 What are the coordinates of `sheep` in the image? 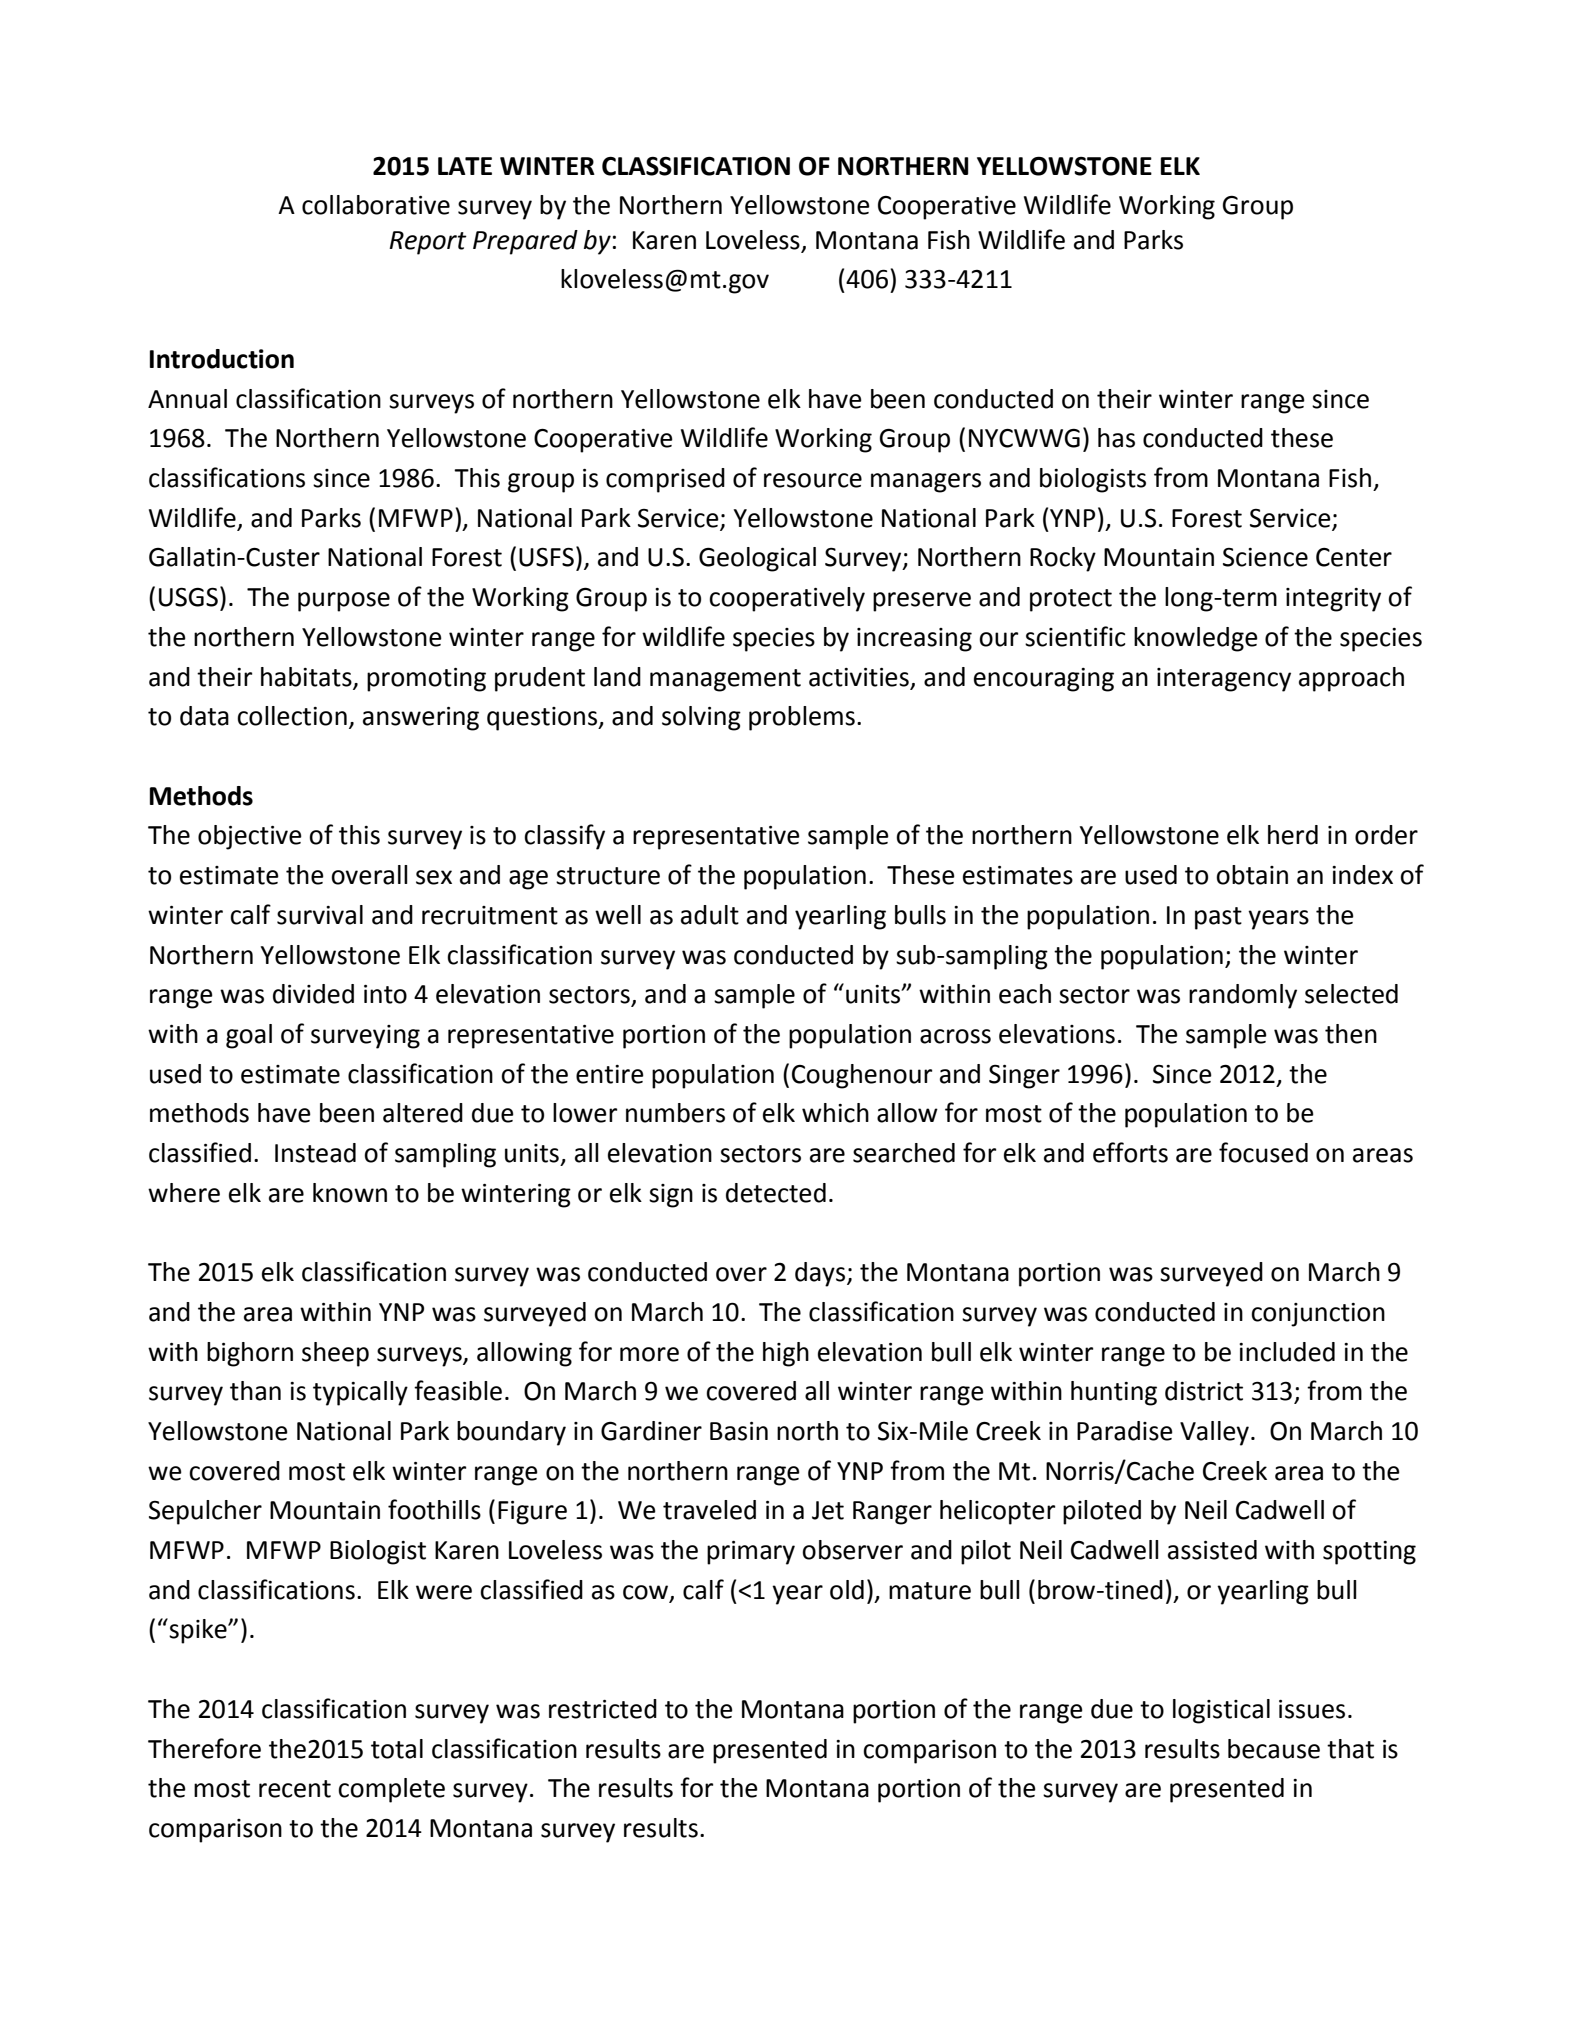 It's located at (335, 1354).
